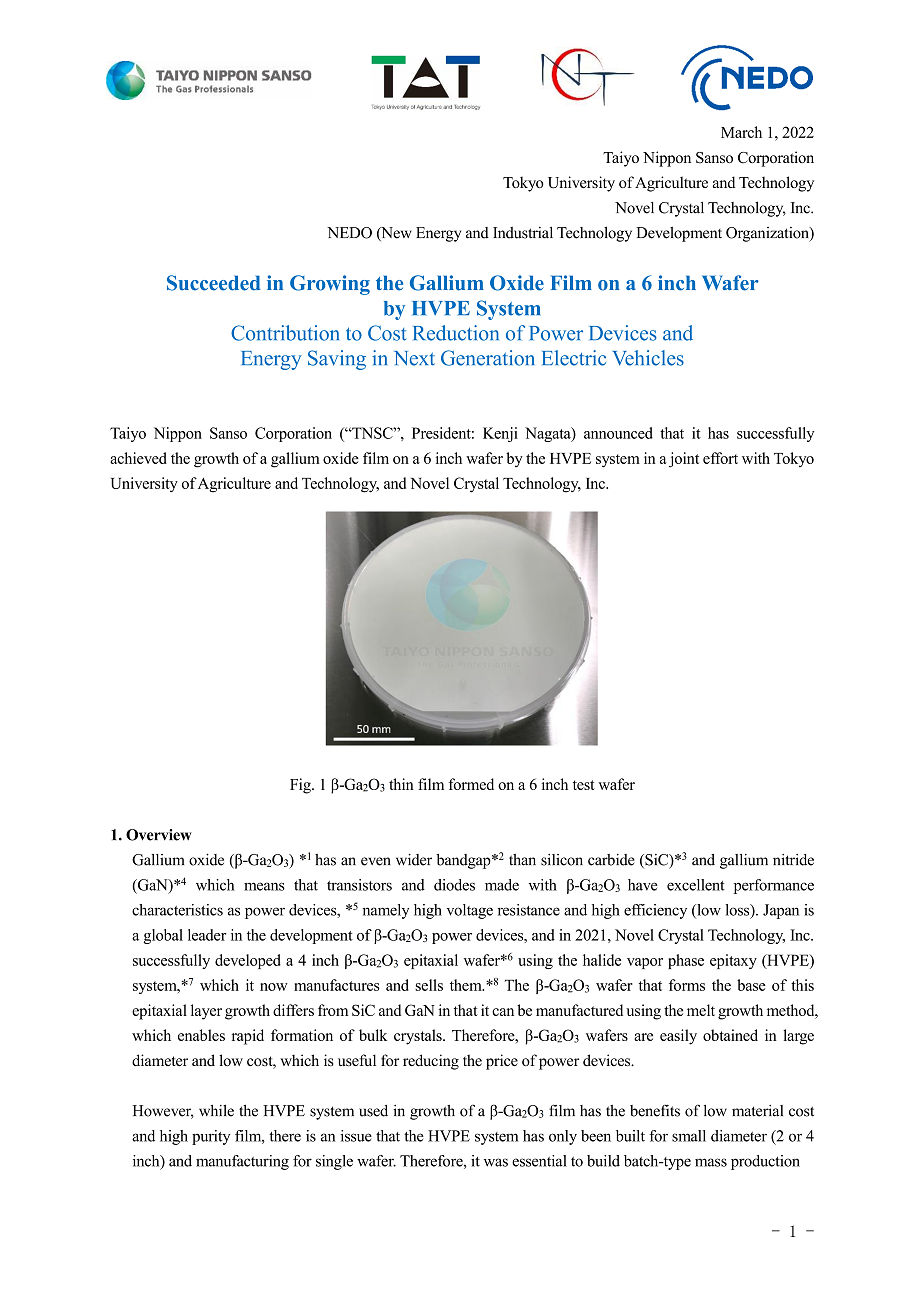 This page has width=924, height=1308. Describe the element at coordinates (211, 1137) in the page. I see `purity` at that location.
